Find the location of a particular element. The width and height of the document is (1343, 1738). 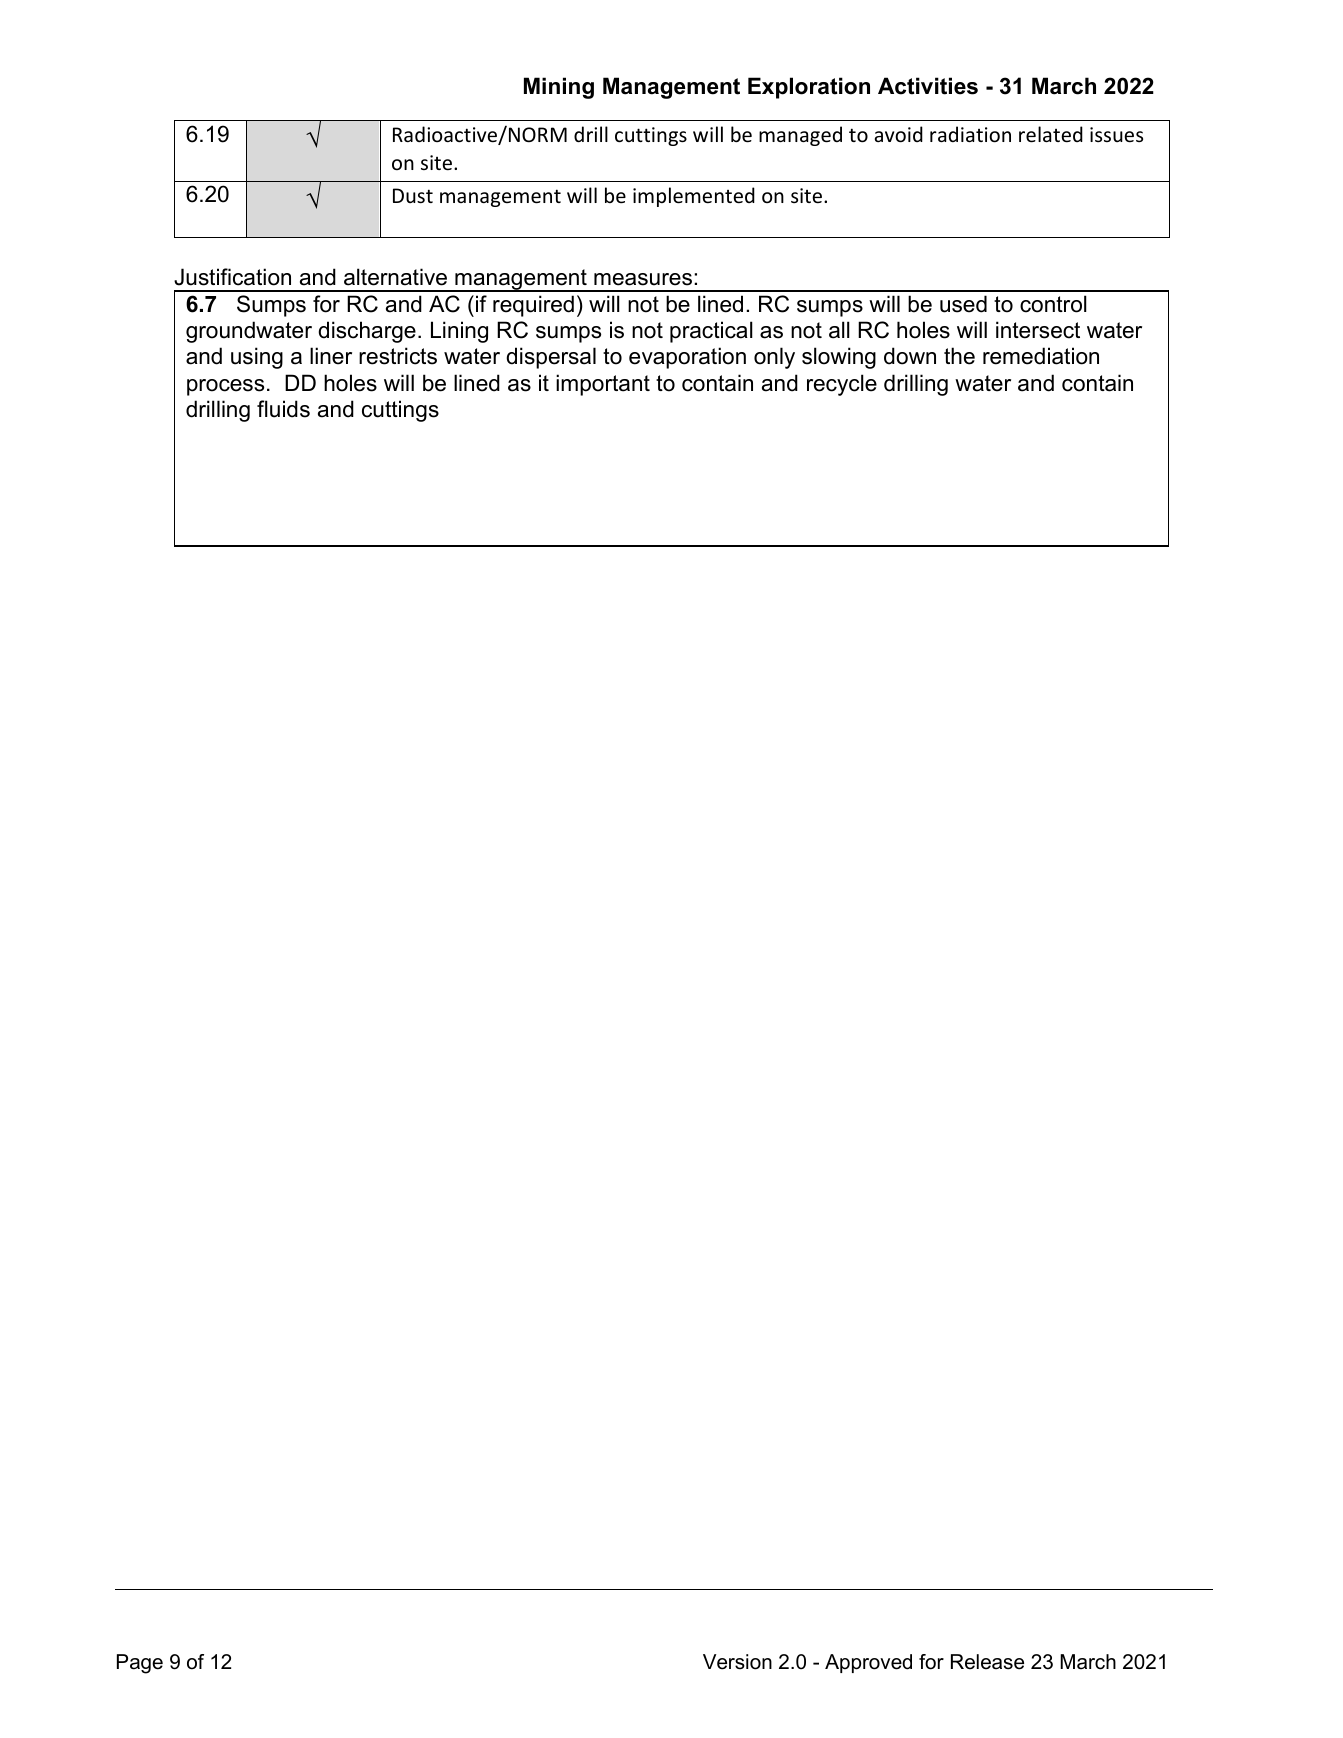

Mining is located at coordinates (559, 88).
